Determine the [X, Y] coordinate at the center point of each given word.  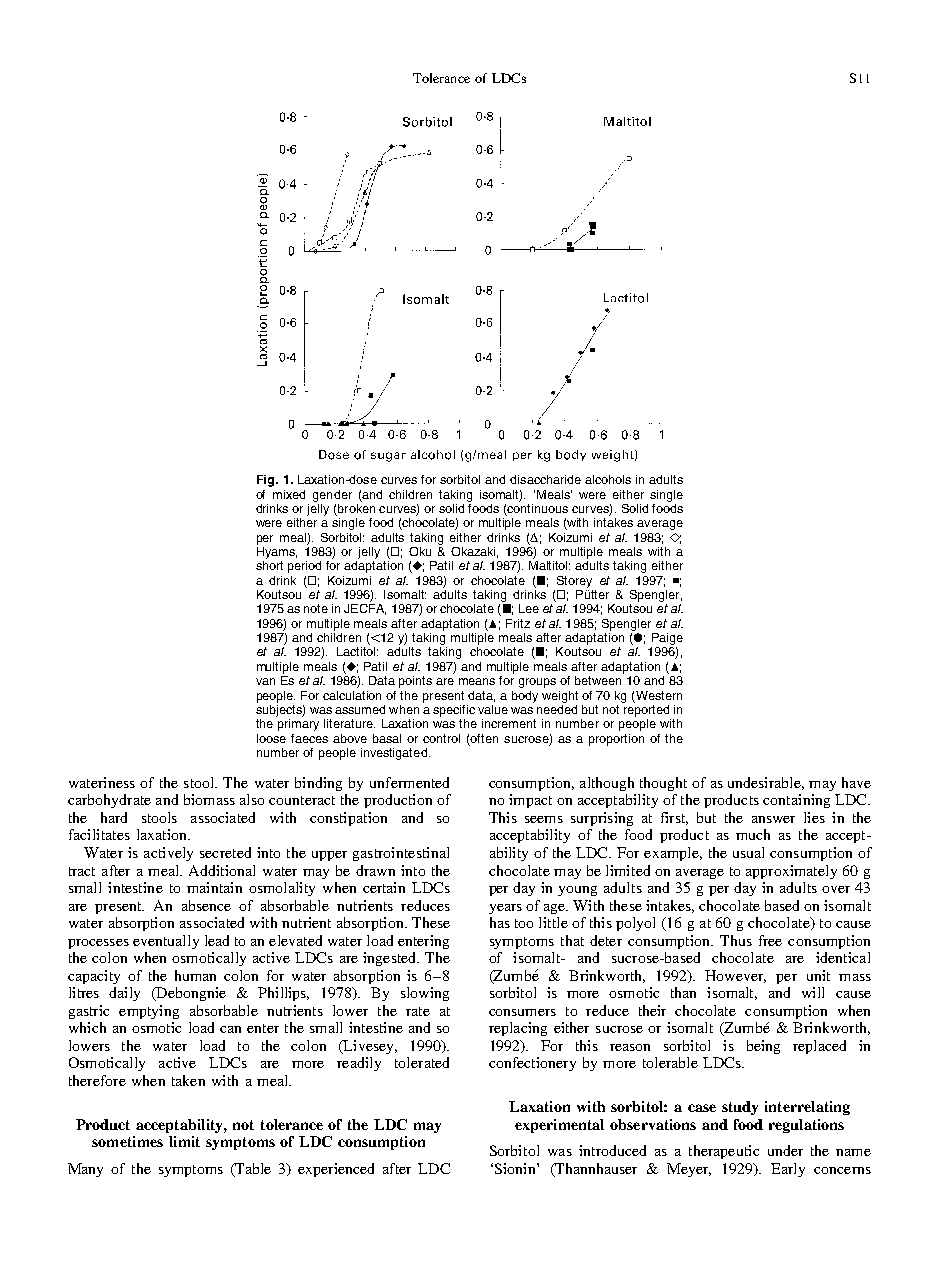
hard [114, 817]
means [477, 681]
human [195, 975]
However [735, 976]
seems [544, 819]
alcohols [608, 479]
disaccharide [545, 479]
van [265, 681]
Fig [267, 481]
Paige [667, 639]
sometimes [127, 1141]
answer [773, 819]
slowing [425, 994]
